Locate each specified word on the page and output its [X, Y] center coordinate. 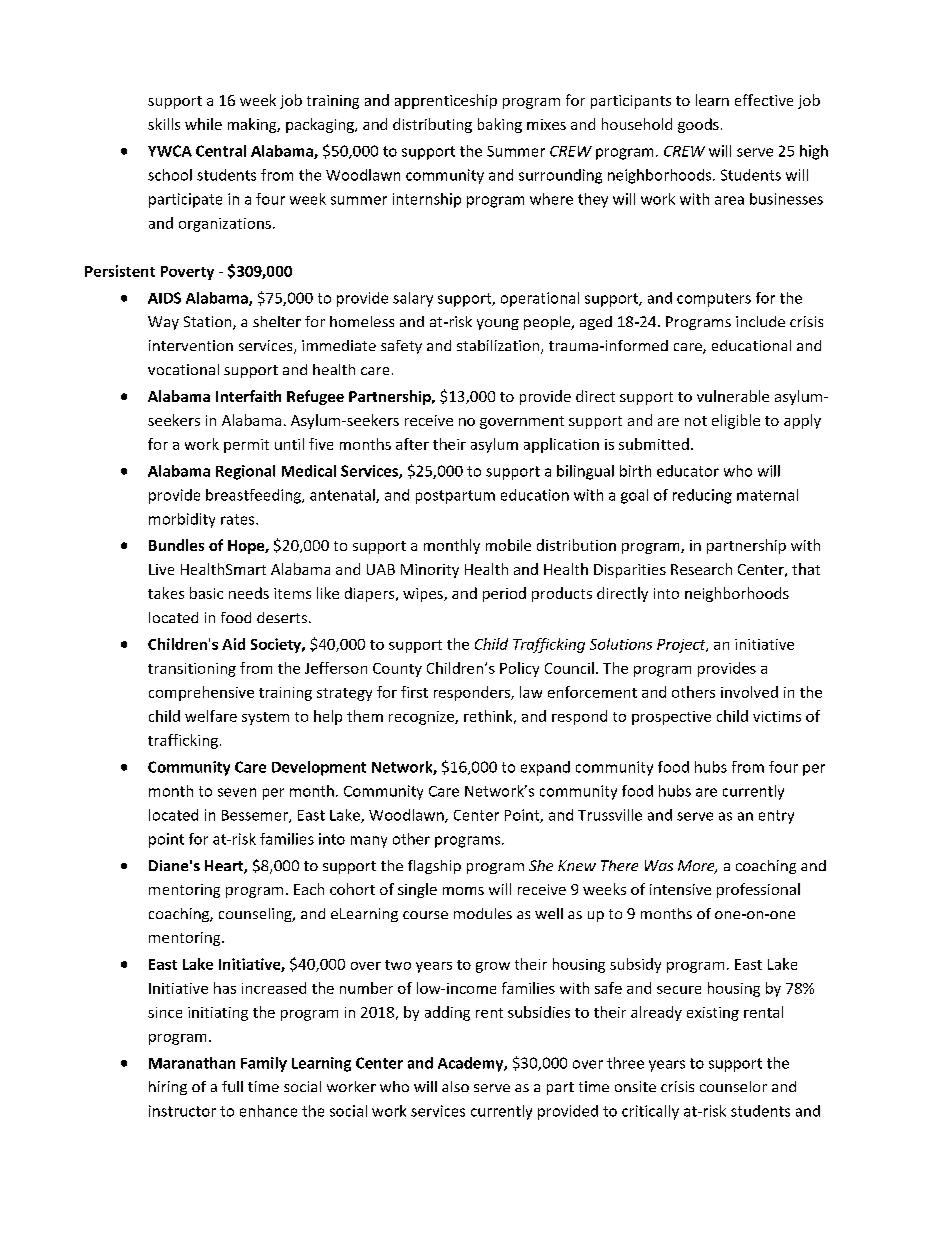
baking [500, 125]
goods [698, 125]
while [203, 124]
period [504, 594]
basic [206, 593]
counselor [733, 1086]
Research [701, 569]
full [232, 1086]
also [455, 1086]
